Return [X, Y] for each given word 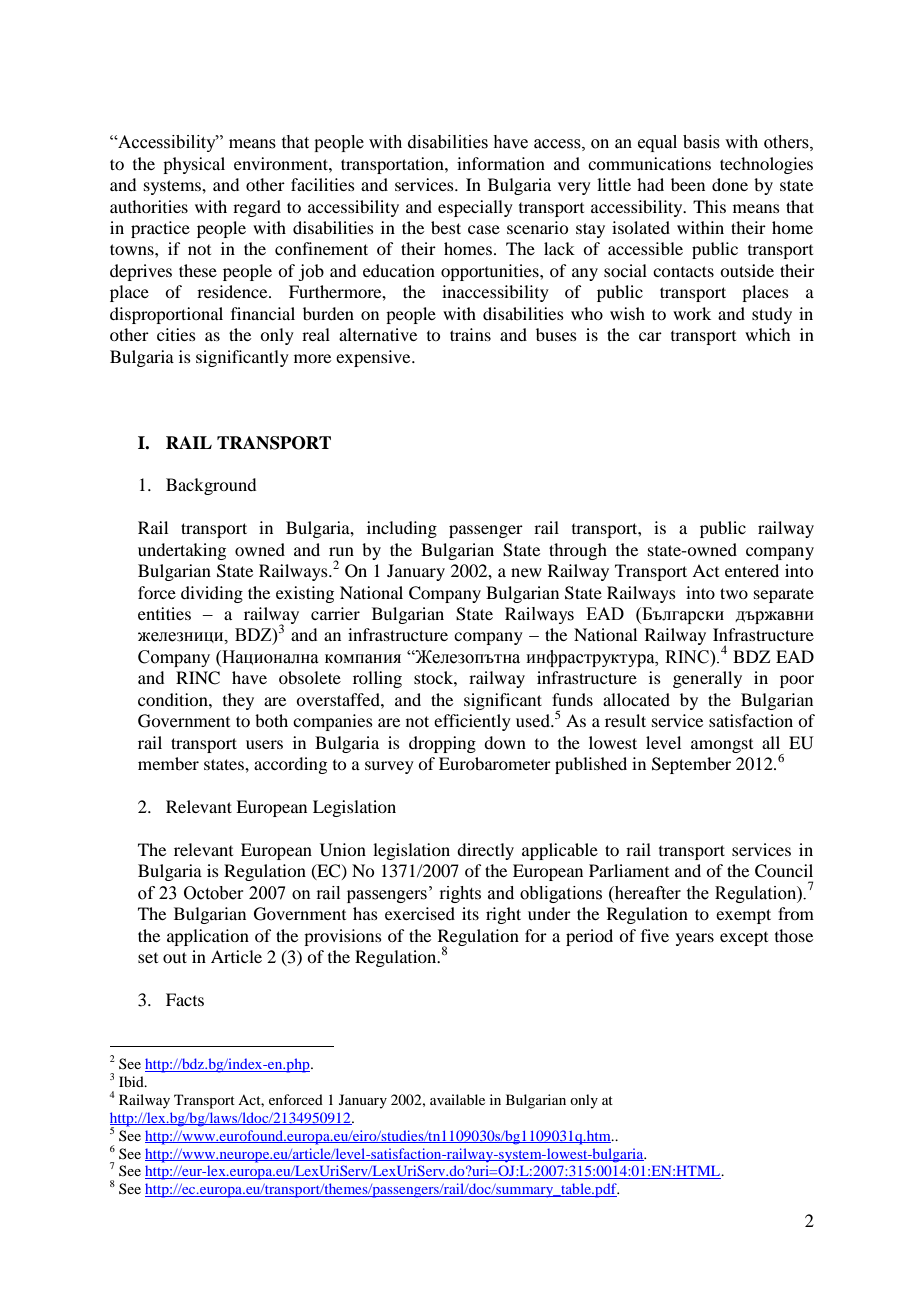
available [457, 1099]
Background [211, 486]
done [730, 184]
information [501, 163]
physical [194, 165]
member [168, 763]
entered [752, 570]
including [402, 529]
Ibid [132, 1081]
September [691, 765]
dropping [442, 744]
